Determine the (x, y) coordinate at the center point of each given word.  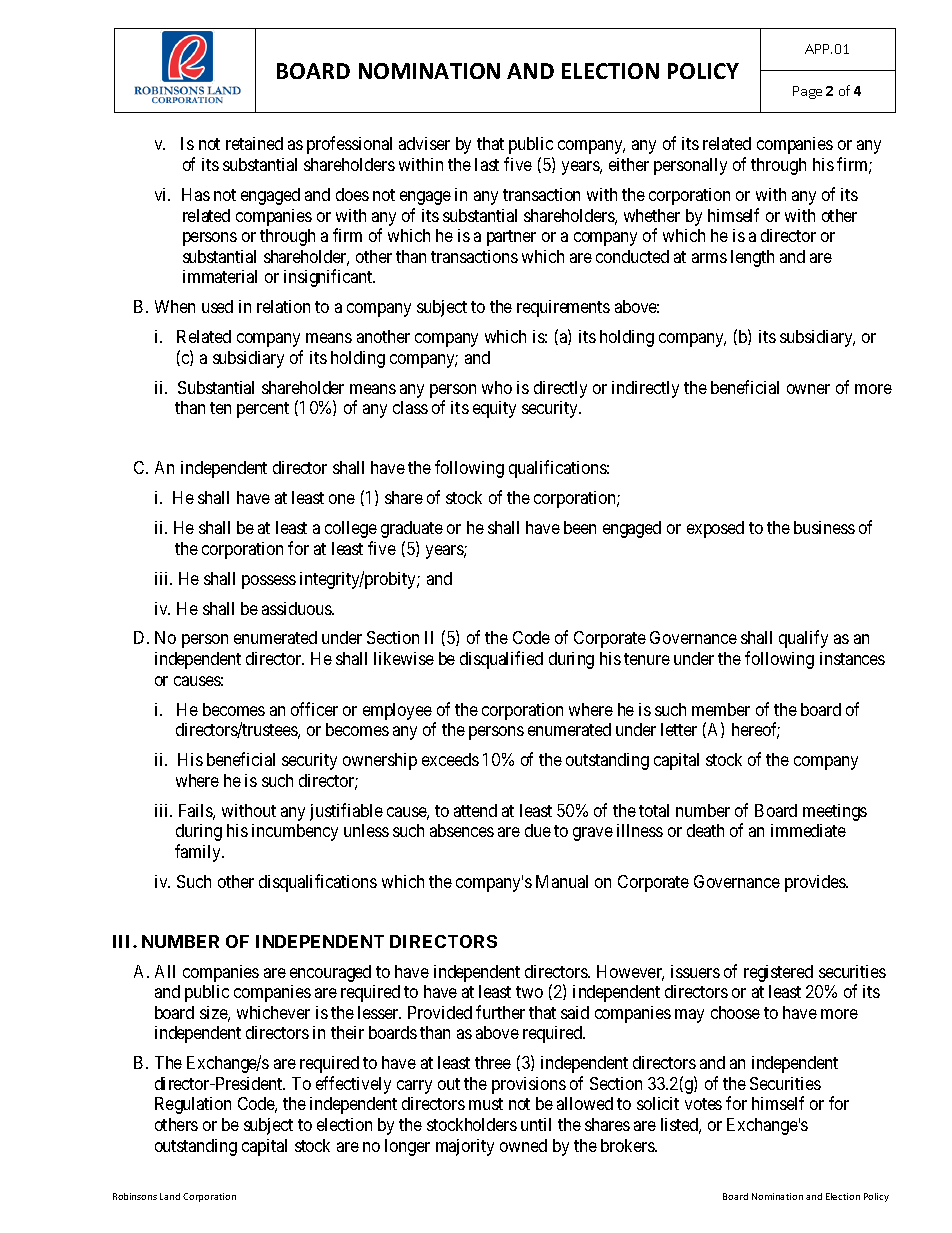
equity (494, 409)
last (487, 164)
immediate (808, 830)
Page (807, 92)
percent (263, 410)
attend (475, 810)
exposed (715, 529)
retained (254, 143)
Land (170, 1196)
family (199, 853)
